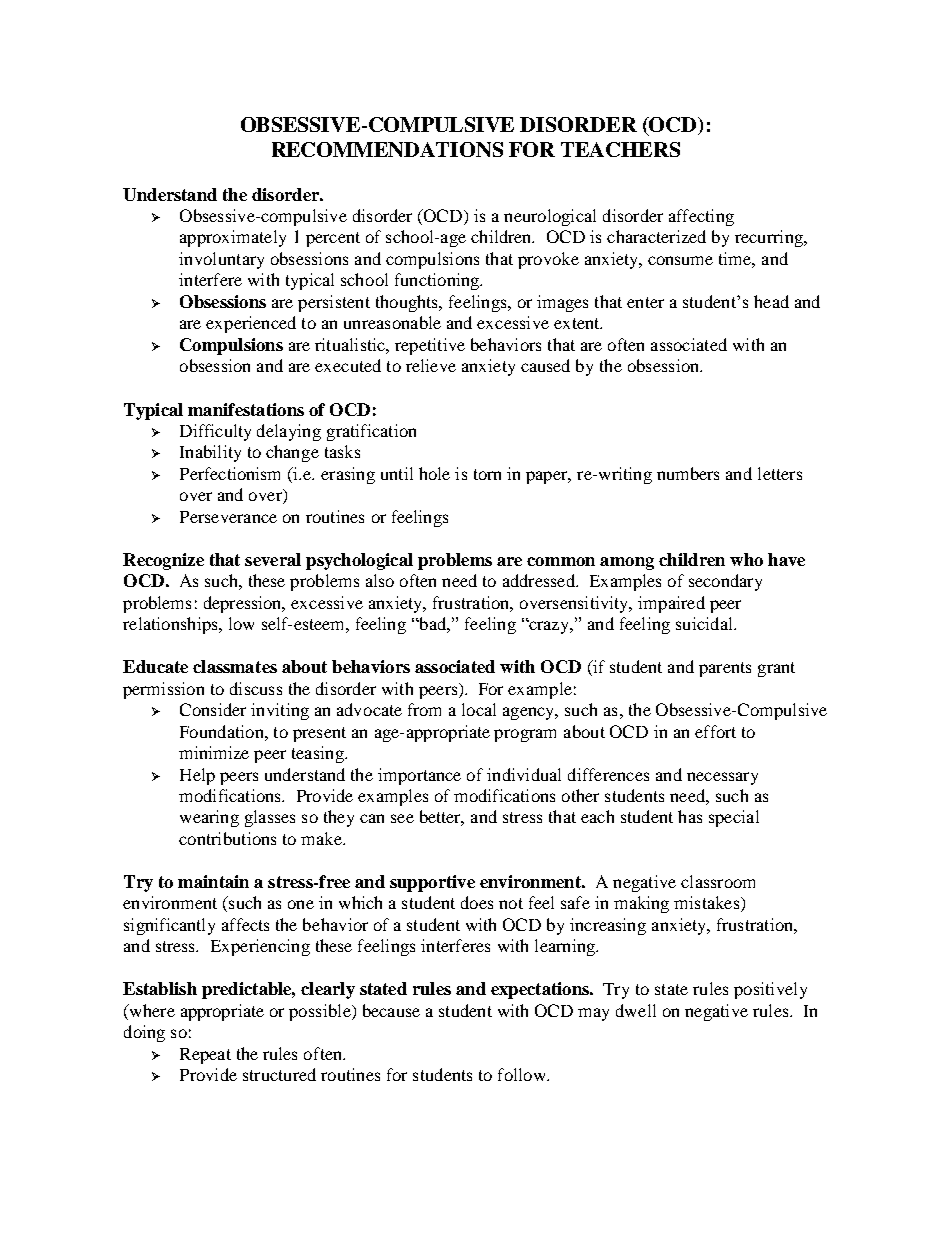 This screenshot has width=952, height=1233. What do you see at coordinates (705, 623) in the screenshot?
I see `suicidal` at bounding box center [705, 623].
